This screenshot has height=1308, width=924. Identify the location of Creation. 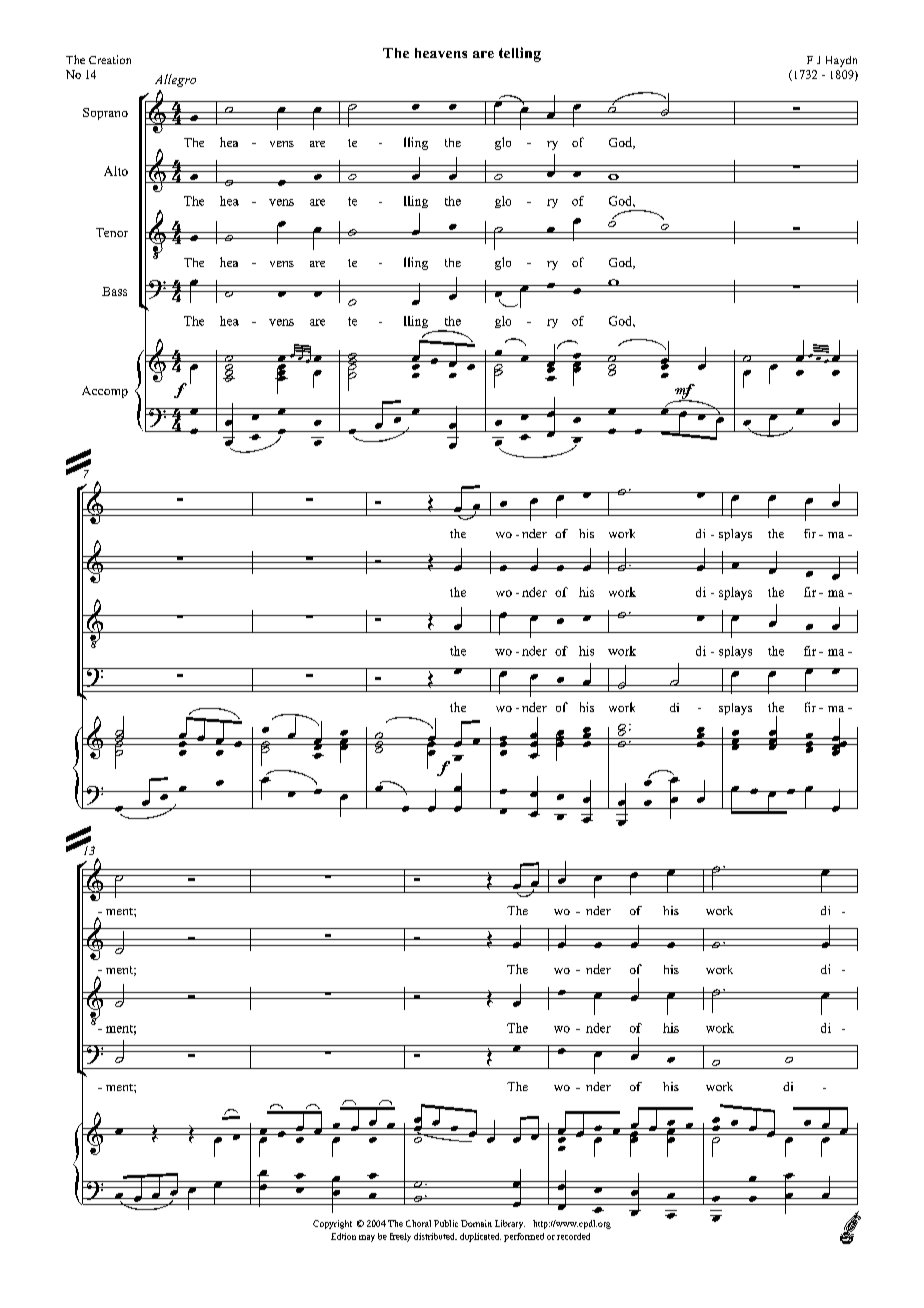
(110, 59).
